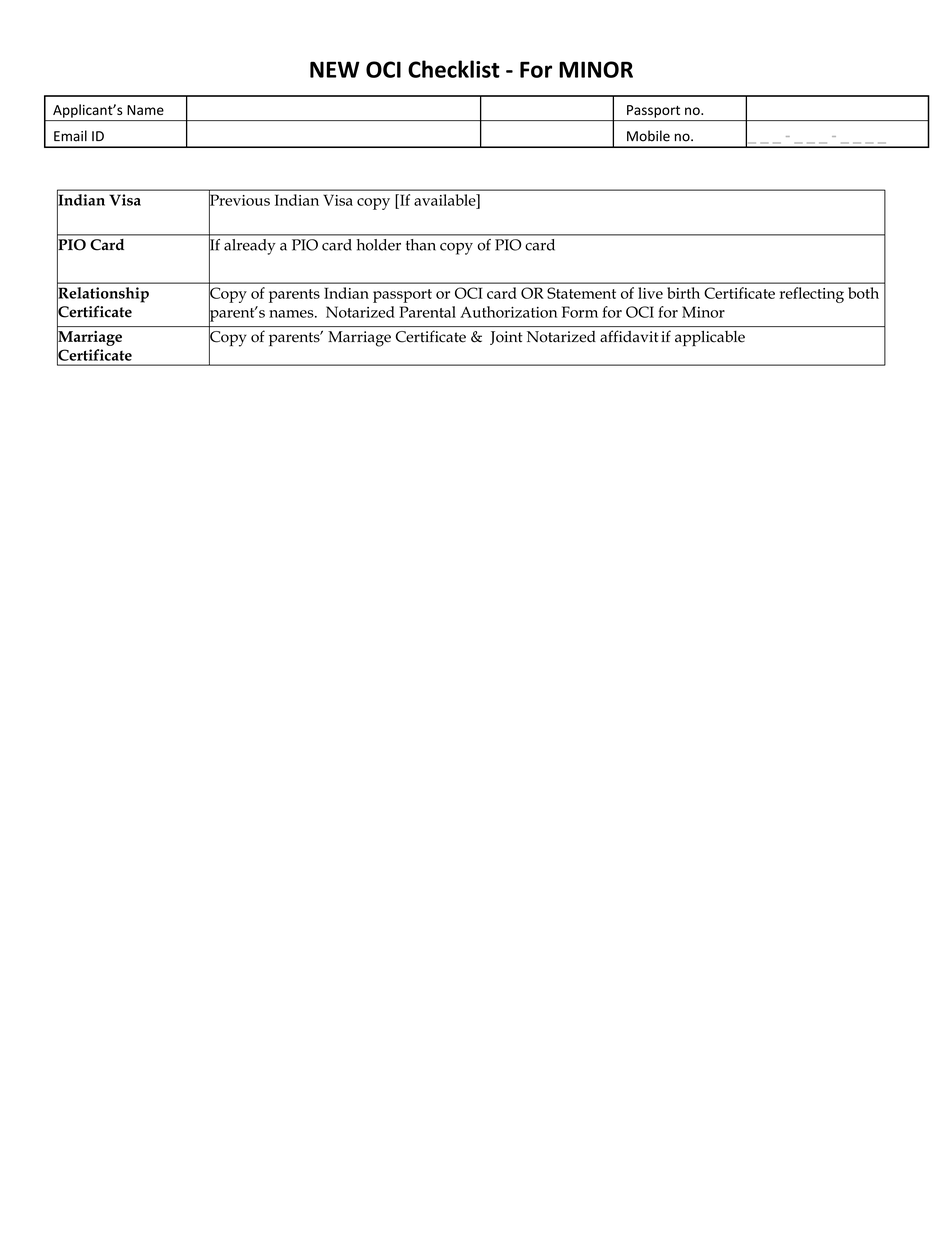 This document has width=952, height=1233. Describe the element at coordinates (249, 247) in the document. I see `already` at that location.
